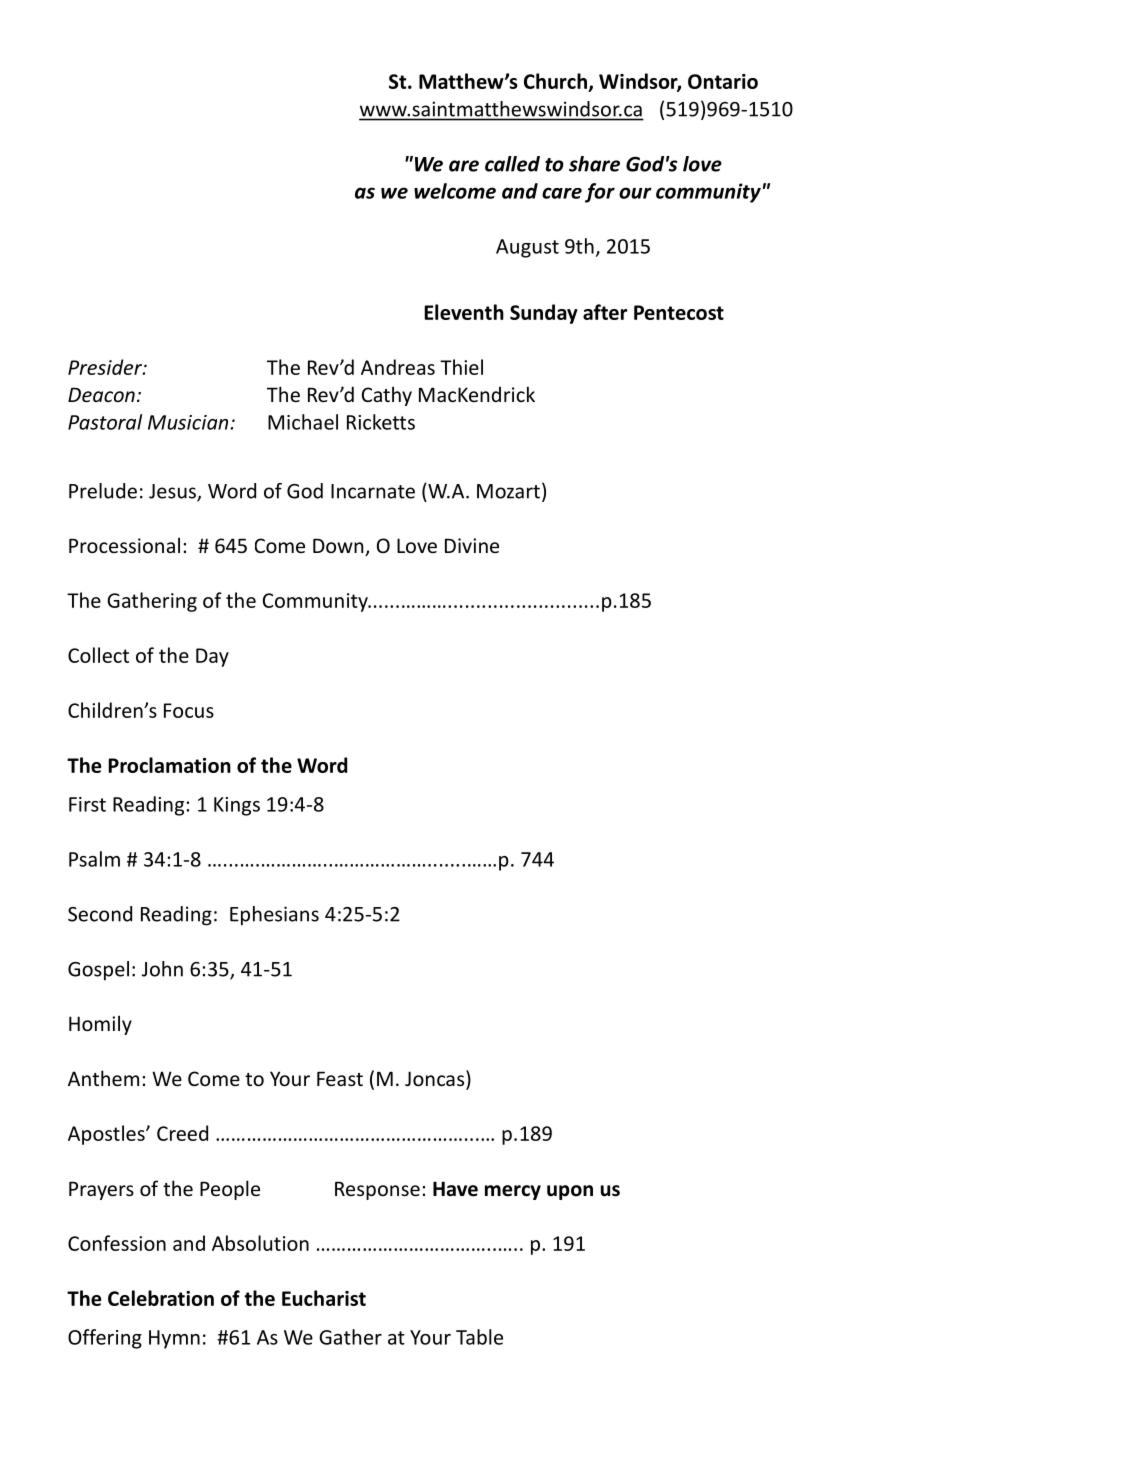 Image resolution: width=1147 pixels, height=1484 pixels. Describe the element at coordinates (274, 916) in the screenshot. I see `Ephesians` at that location.
